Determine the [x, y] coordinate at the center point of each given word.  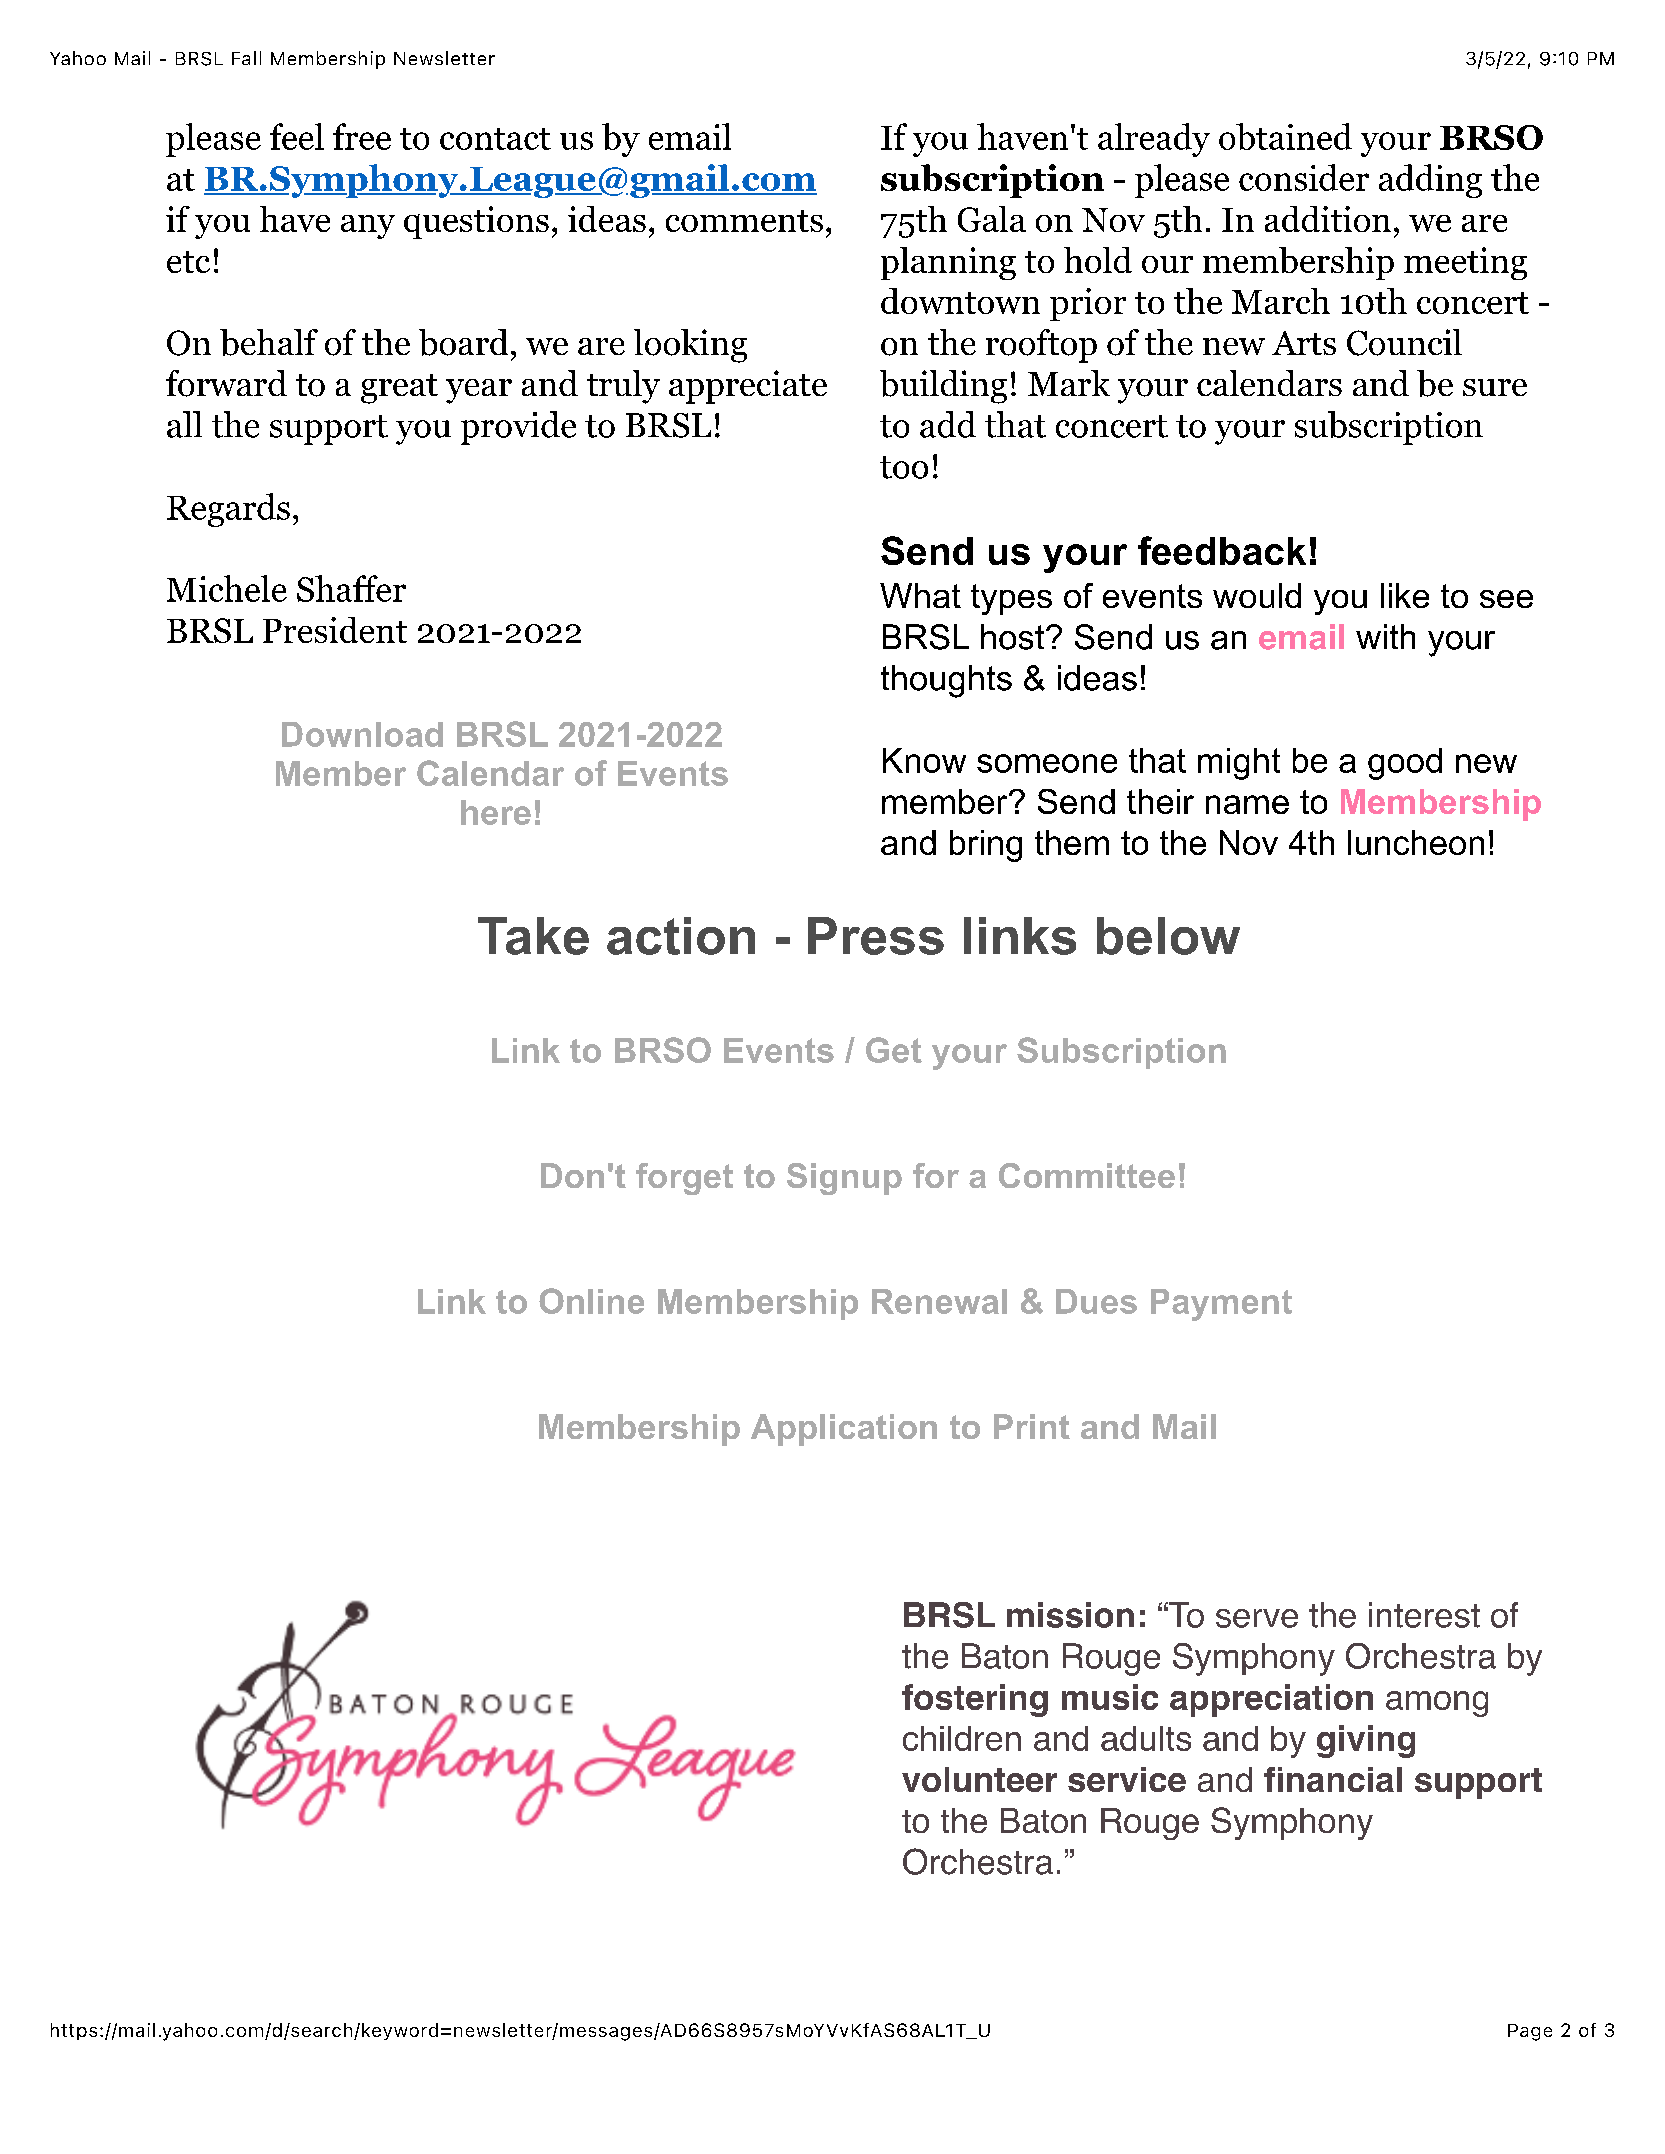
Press [876, 936]
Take [533, 936]
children [962, 1738]
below [1168, 936]
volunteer [979, 1779]
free [362, 136]
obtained [1285, 136]
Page [1530, 2032]
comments [744, 221]
